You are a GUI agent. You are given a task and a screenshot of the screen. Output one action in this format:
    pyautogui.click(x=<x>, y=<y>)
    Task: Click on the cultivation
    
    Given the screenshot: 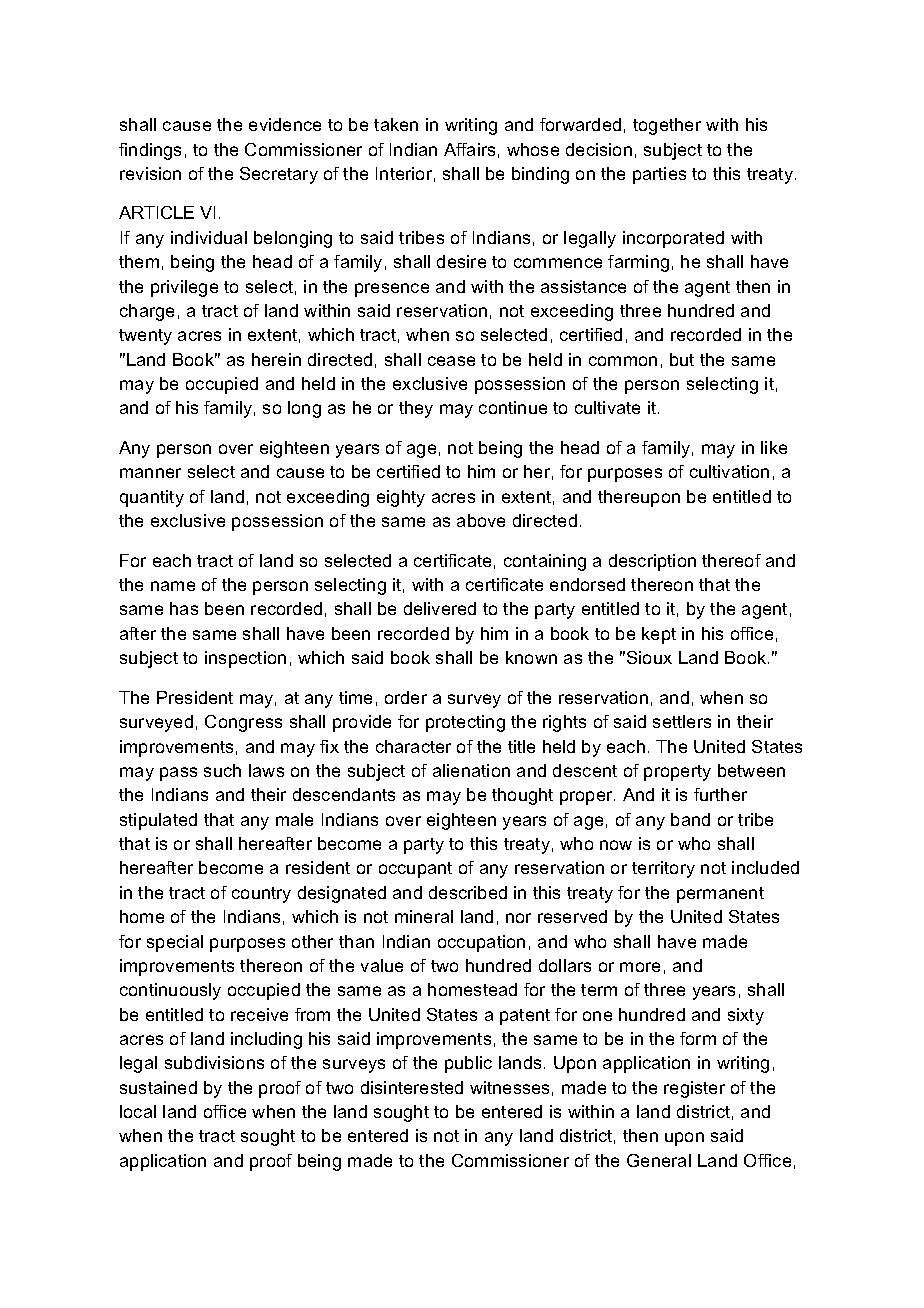 What is the action you would take?
    pyautogui.click(x=729, y=471)
